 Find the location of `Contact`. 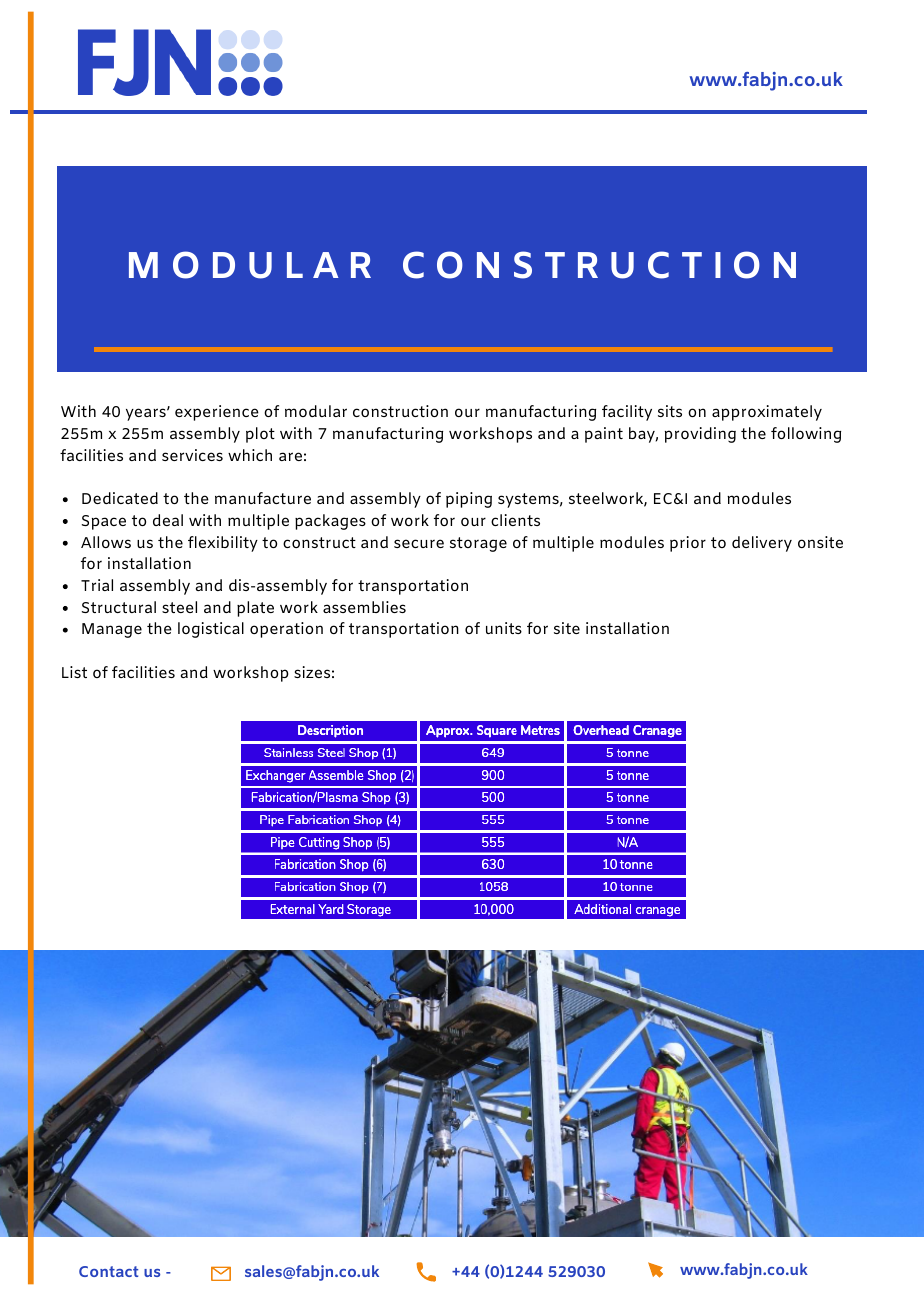

Contact is located at coordinates (108, 1271).
